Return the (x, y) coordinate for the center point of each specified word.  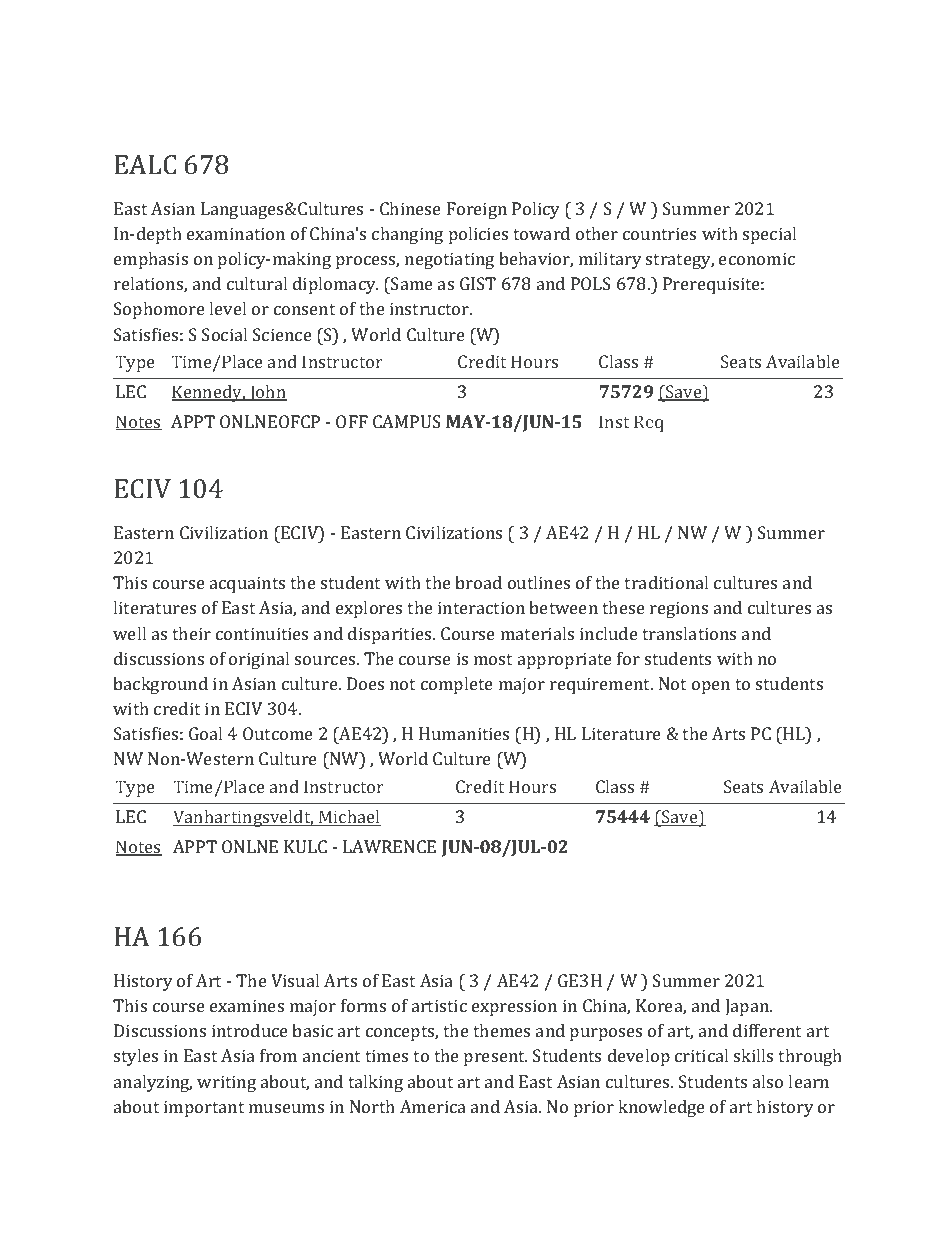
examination (236, 233)
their (191, 633)
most (493, 659)
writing (226, 1083)
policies (478, 235)
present (495, 1058)
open (711, 687)
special (769, 235)
